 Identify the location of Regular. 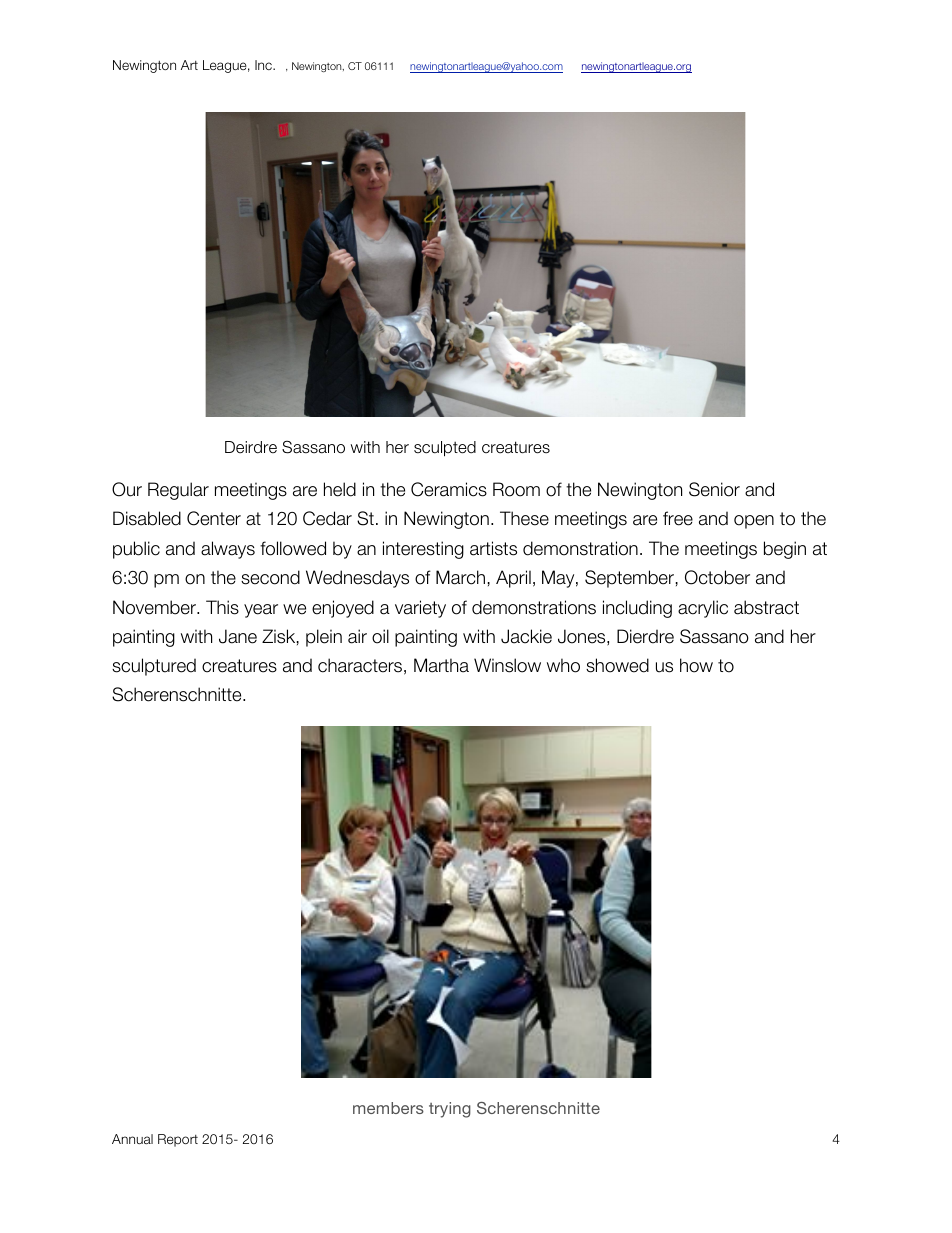
(178, 491).
